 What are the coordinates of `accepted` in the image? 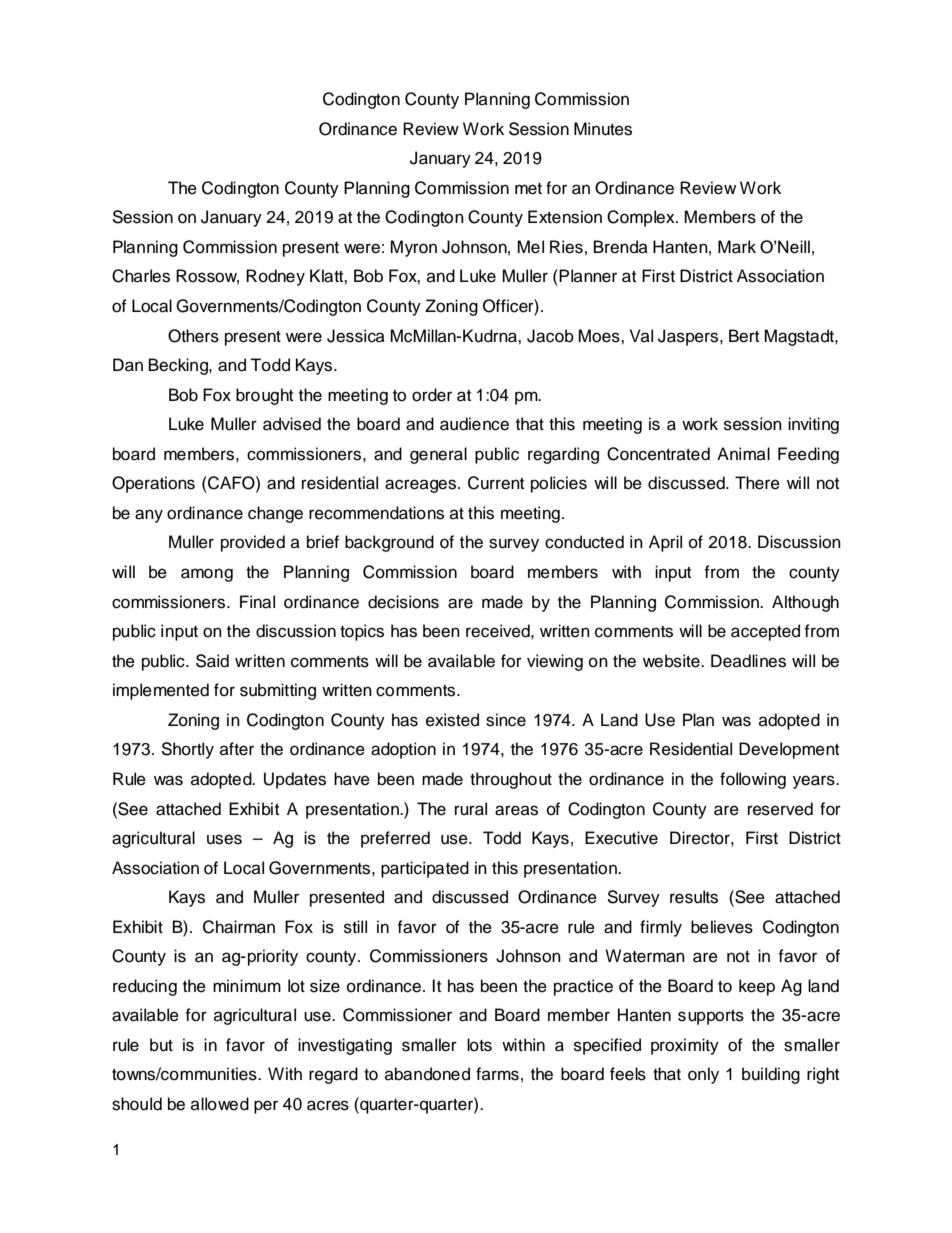 It's located at (765, 632).
